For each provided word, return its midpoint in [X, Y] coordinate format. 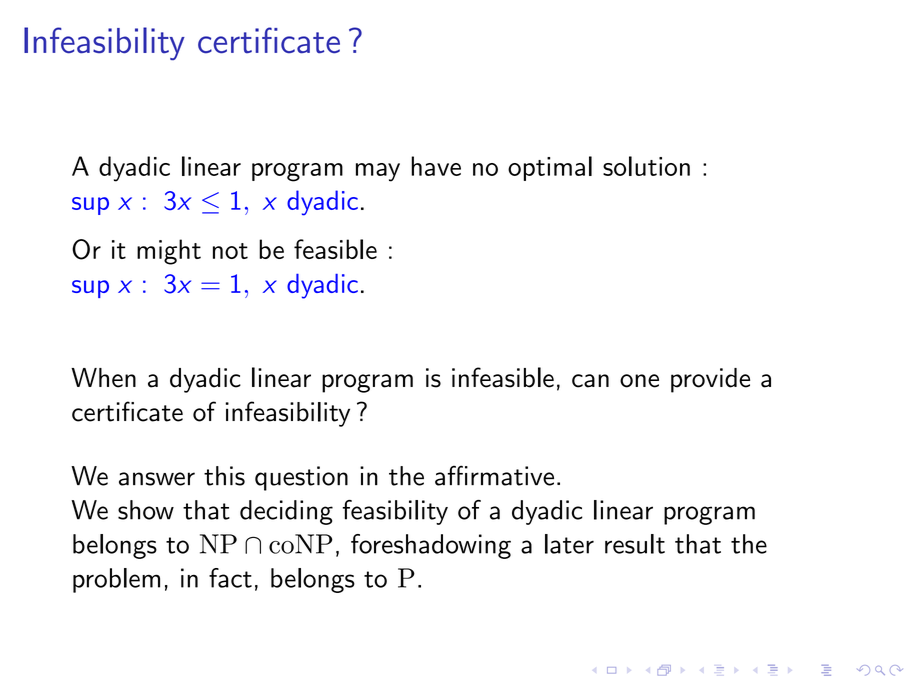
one [639, 381]
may [378, 172]
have [436, 166]
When [103, 378]
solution [646, 166]
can [590, 381]
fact [230, 578]
